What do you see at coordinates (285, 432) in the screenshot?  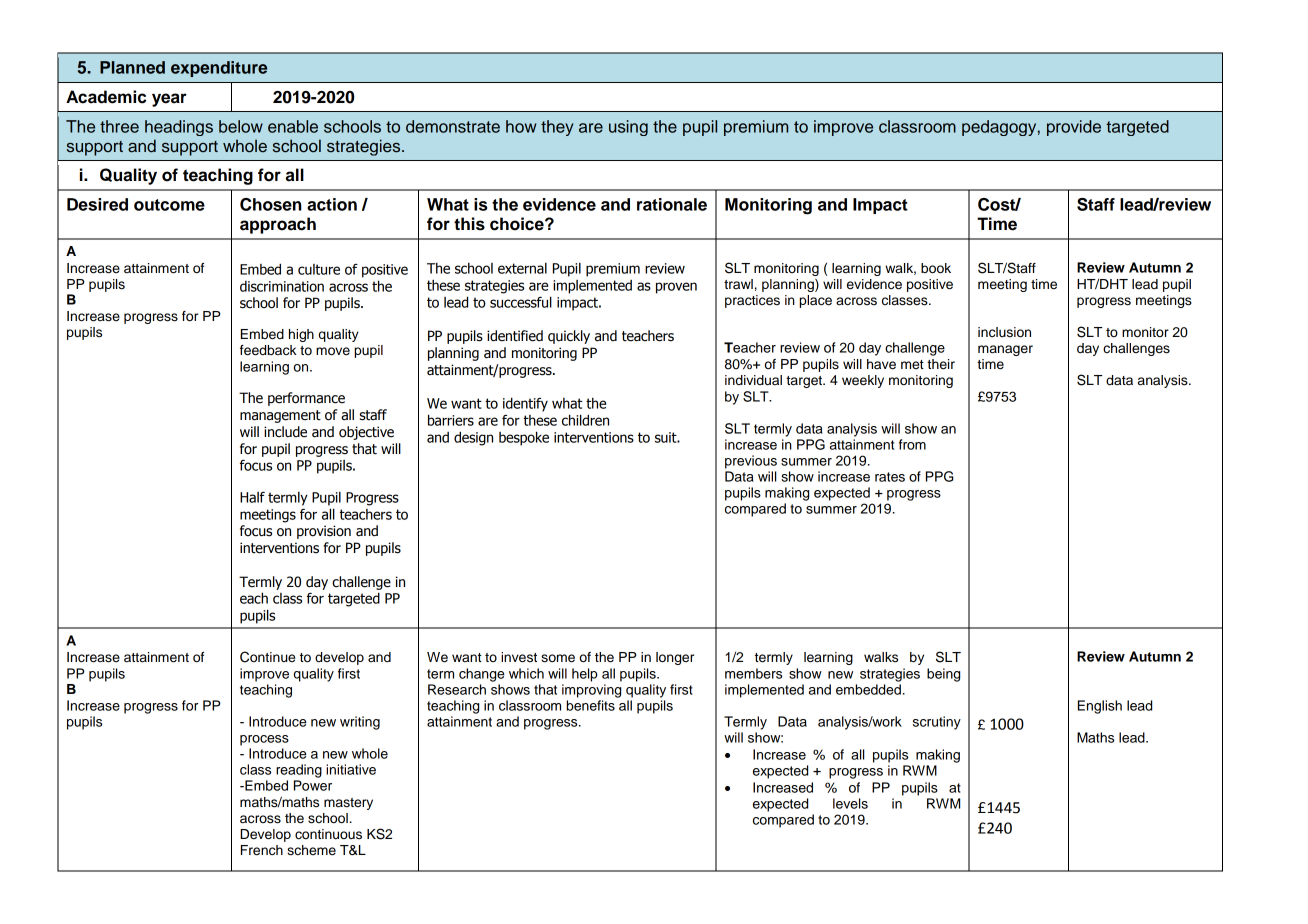 I see `include` at bounding box center [285, 432].
